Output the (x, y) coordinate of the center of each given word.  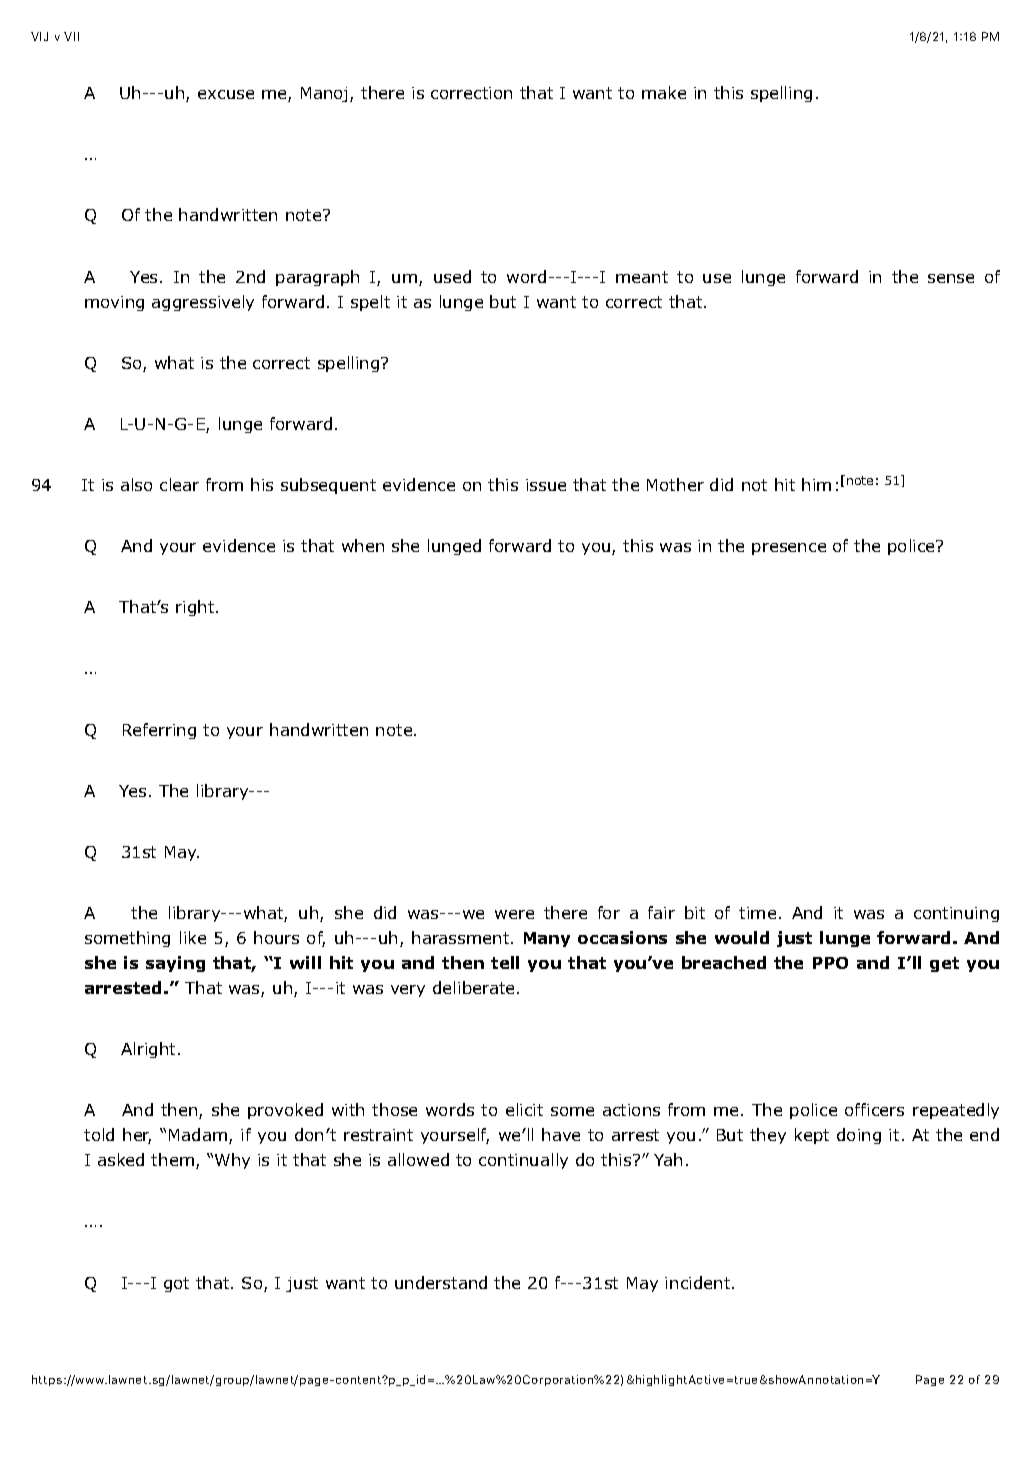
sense (951, 278)
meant (642, 277)
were (514, 914)
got (176, 1284)
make (664, 92)
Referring (159, 731)
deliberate (473, 987)
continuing (956, 914)
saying (175, 964)
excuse (226, 94)
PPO (830, 963)
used (452, 276)
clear (179, 484)
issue (546, 485)
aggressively (203, 303)
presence (789, 549)
